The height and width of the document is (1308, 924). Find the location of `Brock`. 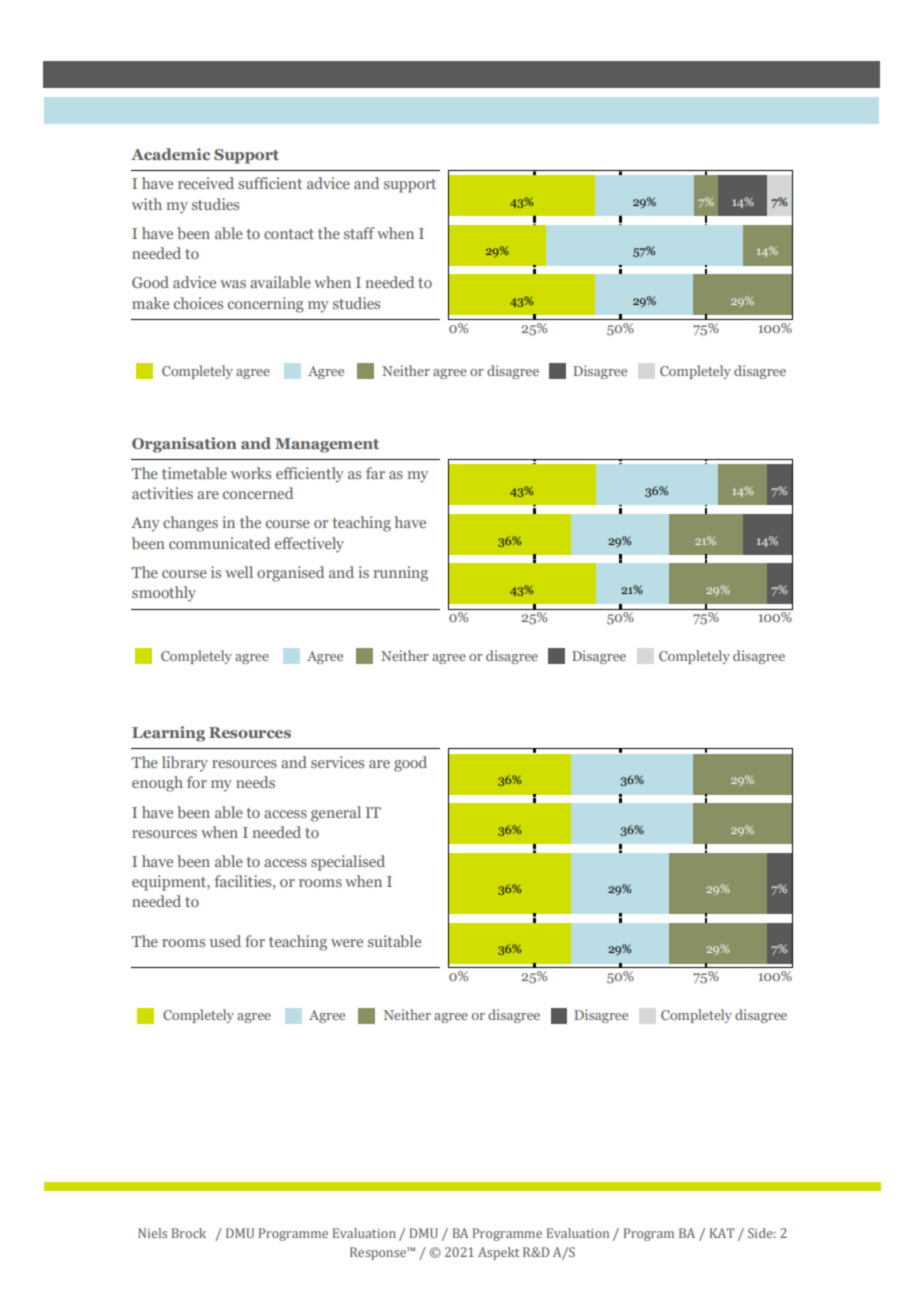

Brock is located at coordinates (189, 1233).
